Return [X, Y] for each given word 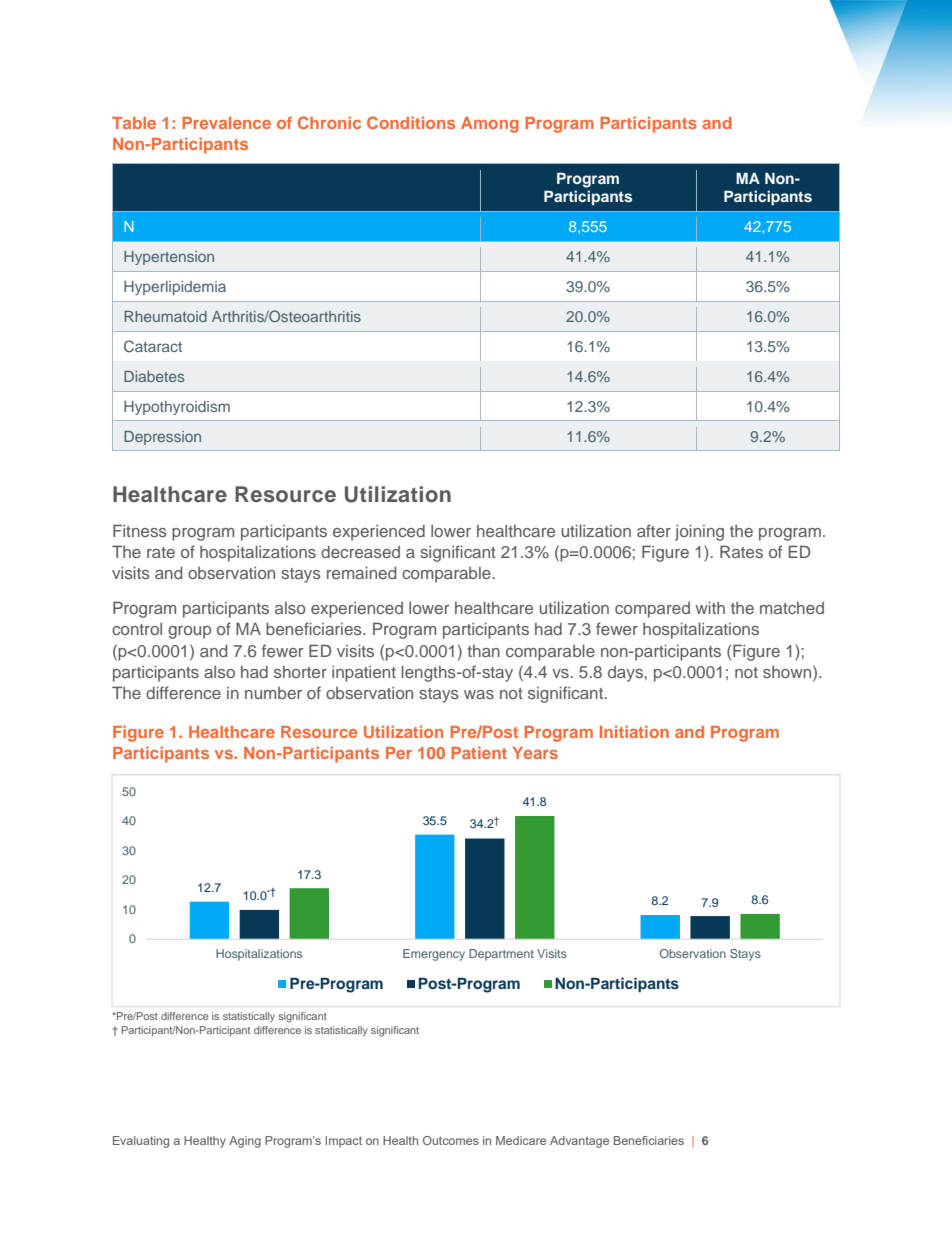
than [483, 651]
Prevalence [226, 123]
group [189, 632]
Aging [245, 1142]
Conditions [411, 122]
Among [490, 125]
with [710, 607]
